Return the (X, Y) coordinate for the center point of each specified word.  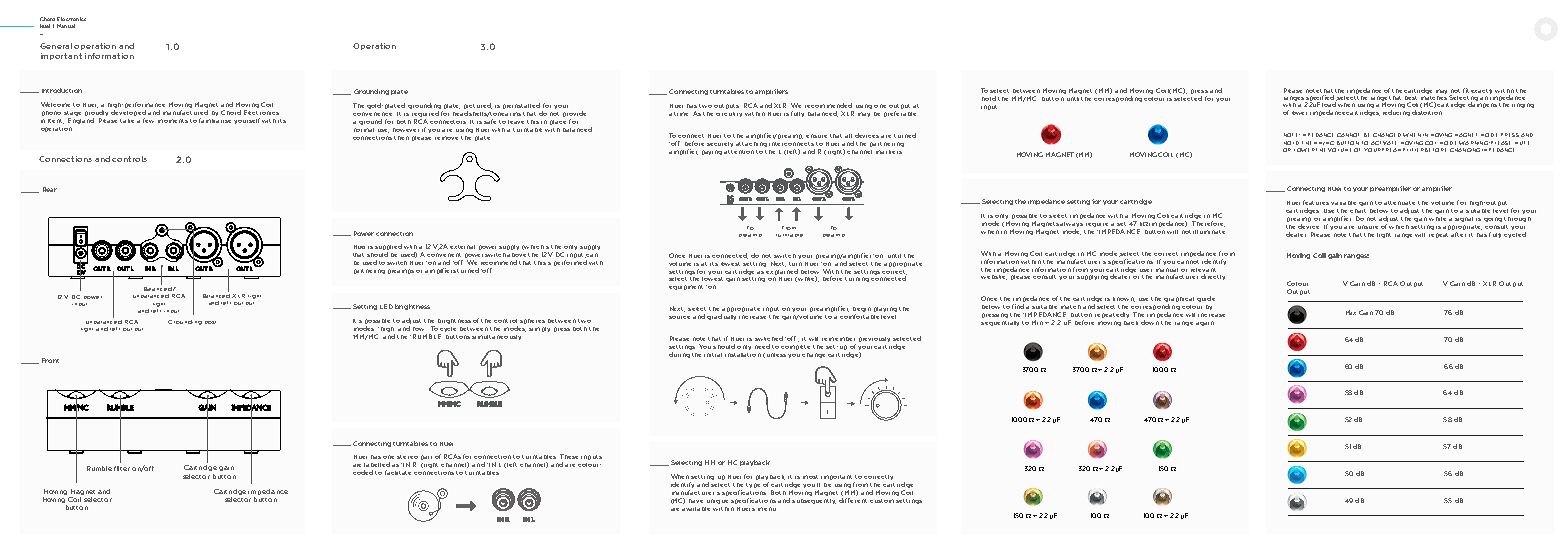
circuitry (729, 114)
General (56, 46)
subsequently (814, 501)
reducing (1396, 111)
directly (1213, 277)
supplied (388, 248)
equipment (686, 287)
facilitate (398, 472)
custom (882, 501)
